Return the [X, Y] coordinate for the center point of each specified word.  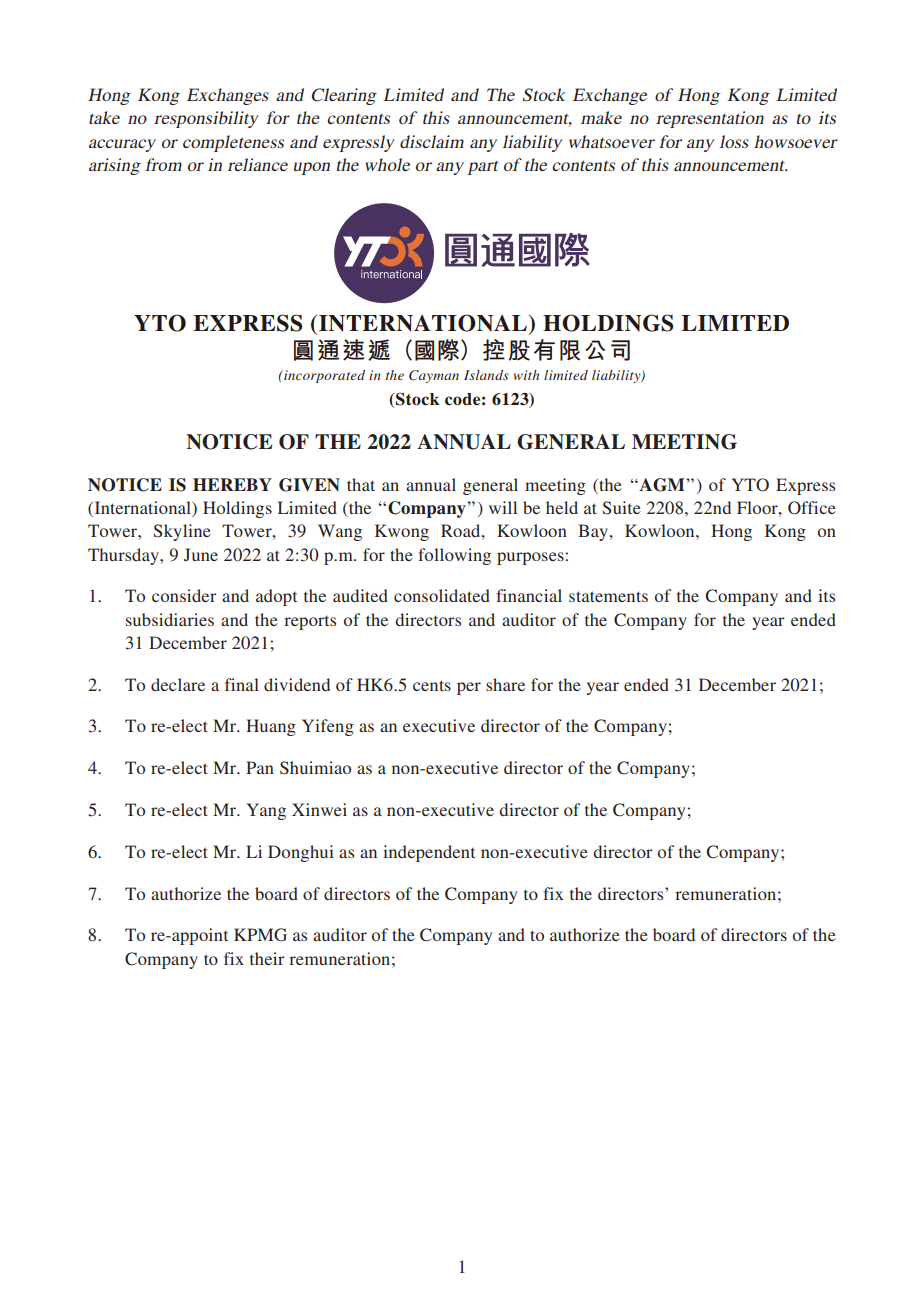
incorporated [323, 376]
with [526, 375]
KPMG [260, 935]
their [267, 958]
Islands [486, 375]
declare [178, 684]
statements [608, 596]
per [469, 688]
